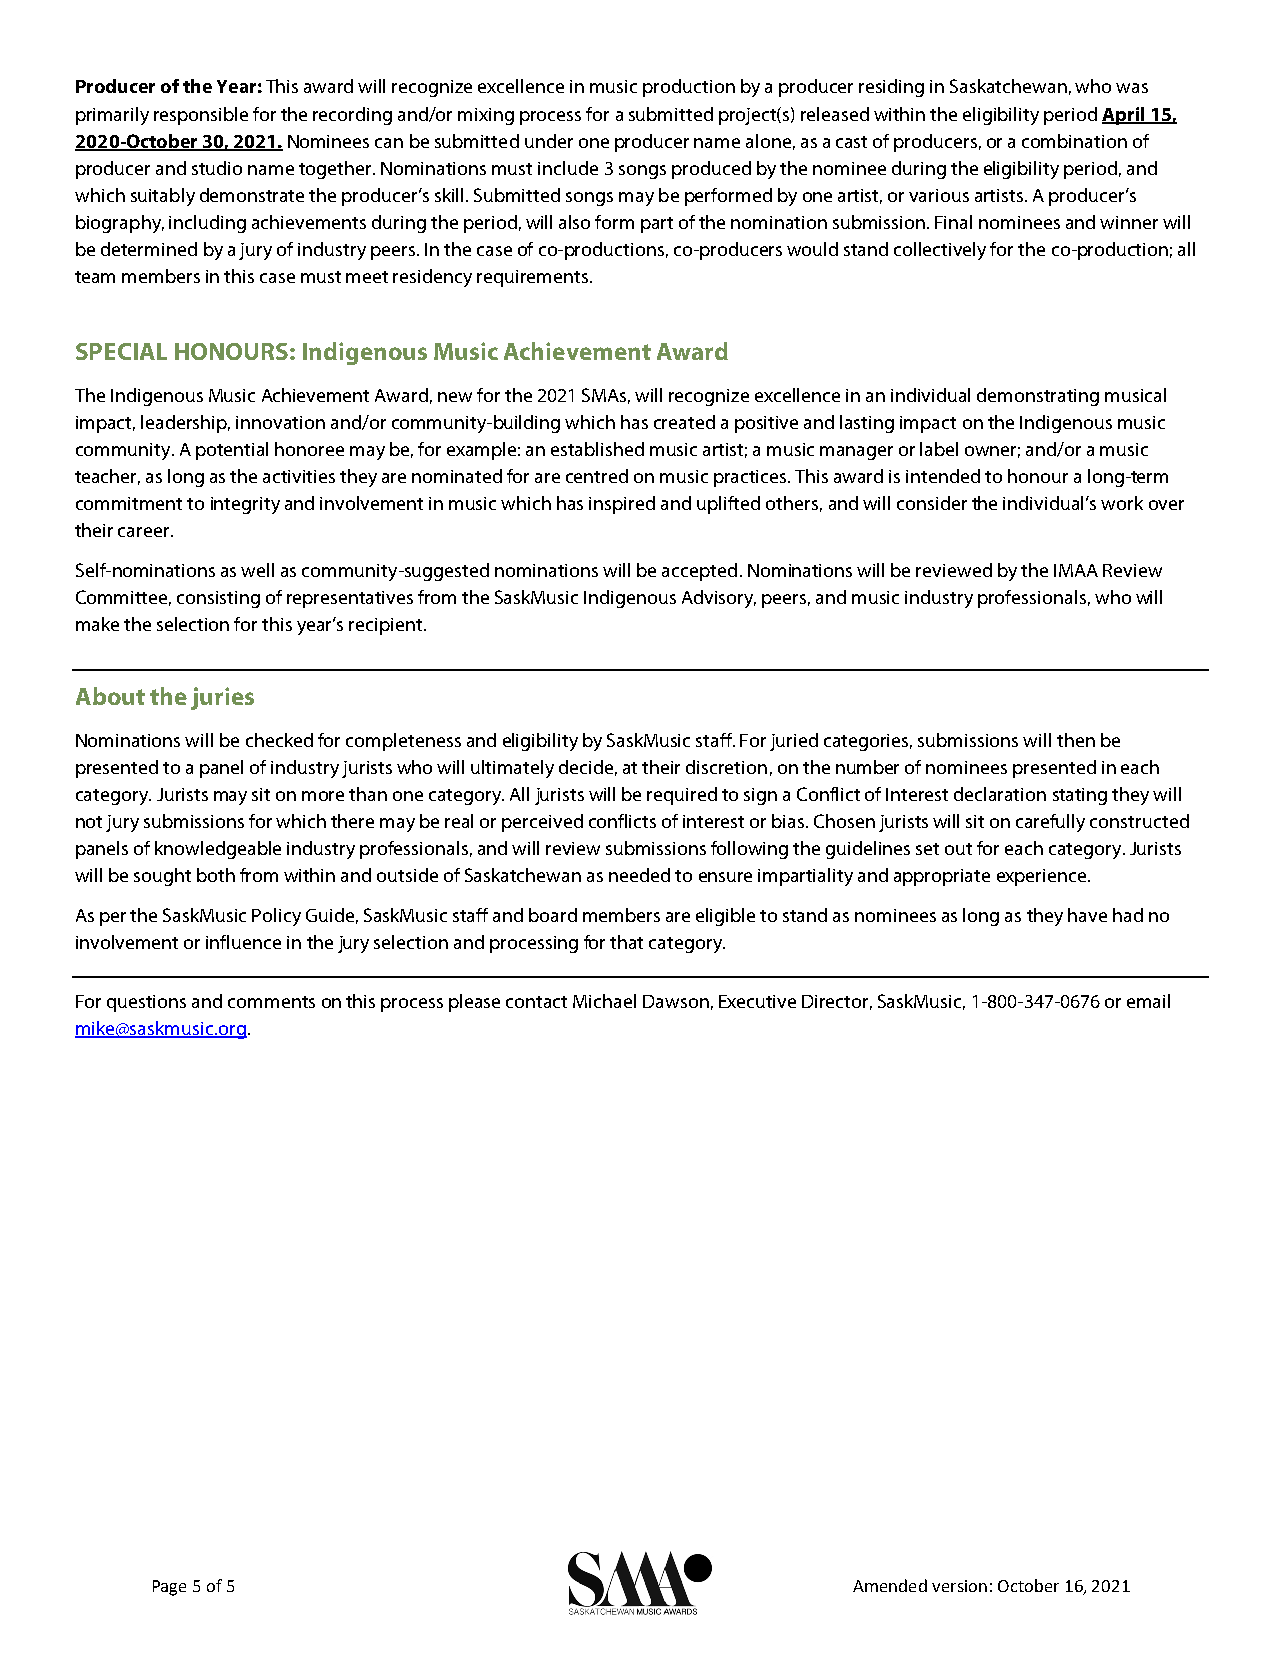  Describe the element at coordinates (1074, 141) in the screenshot. I see `combination` at that location.
